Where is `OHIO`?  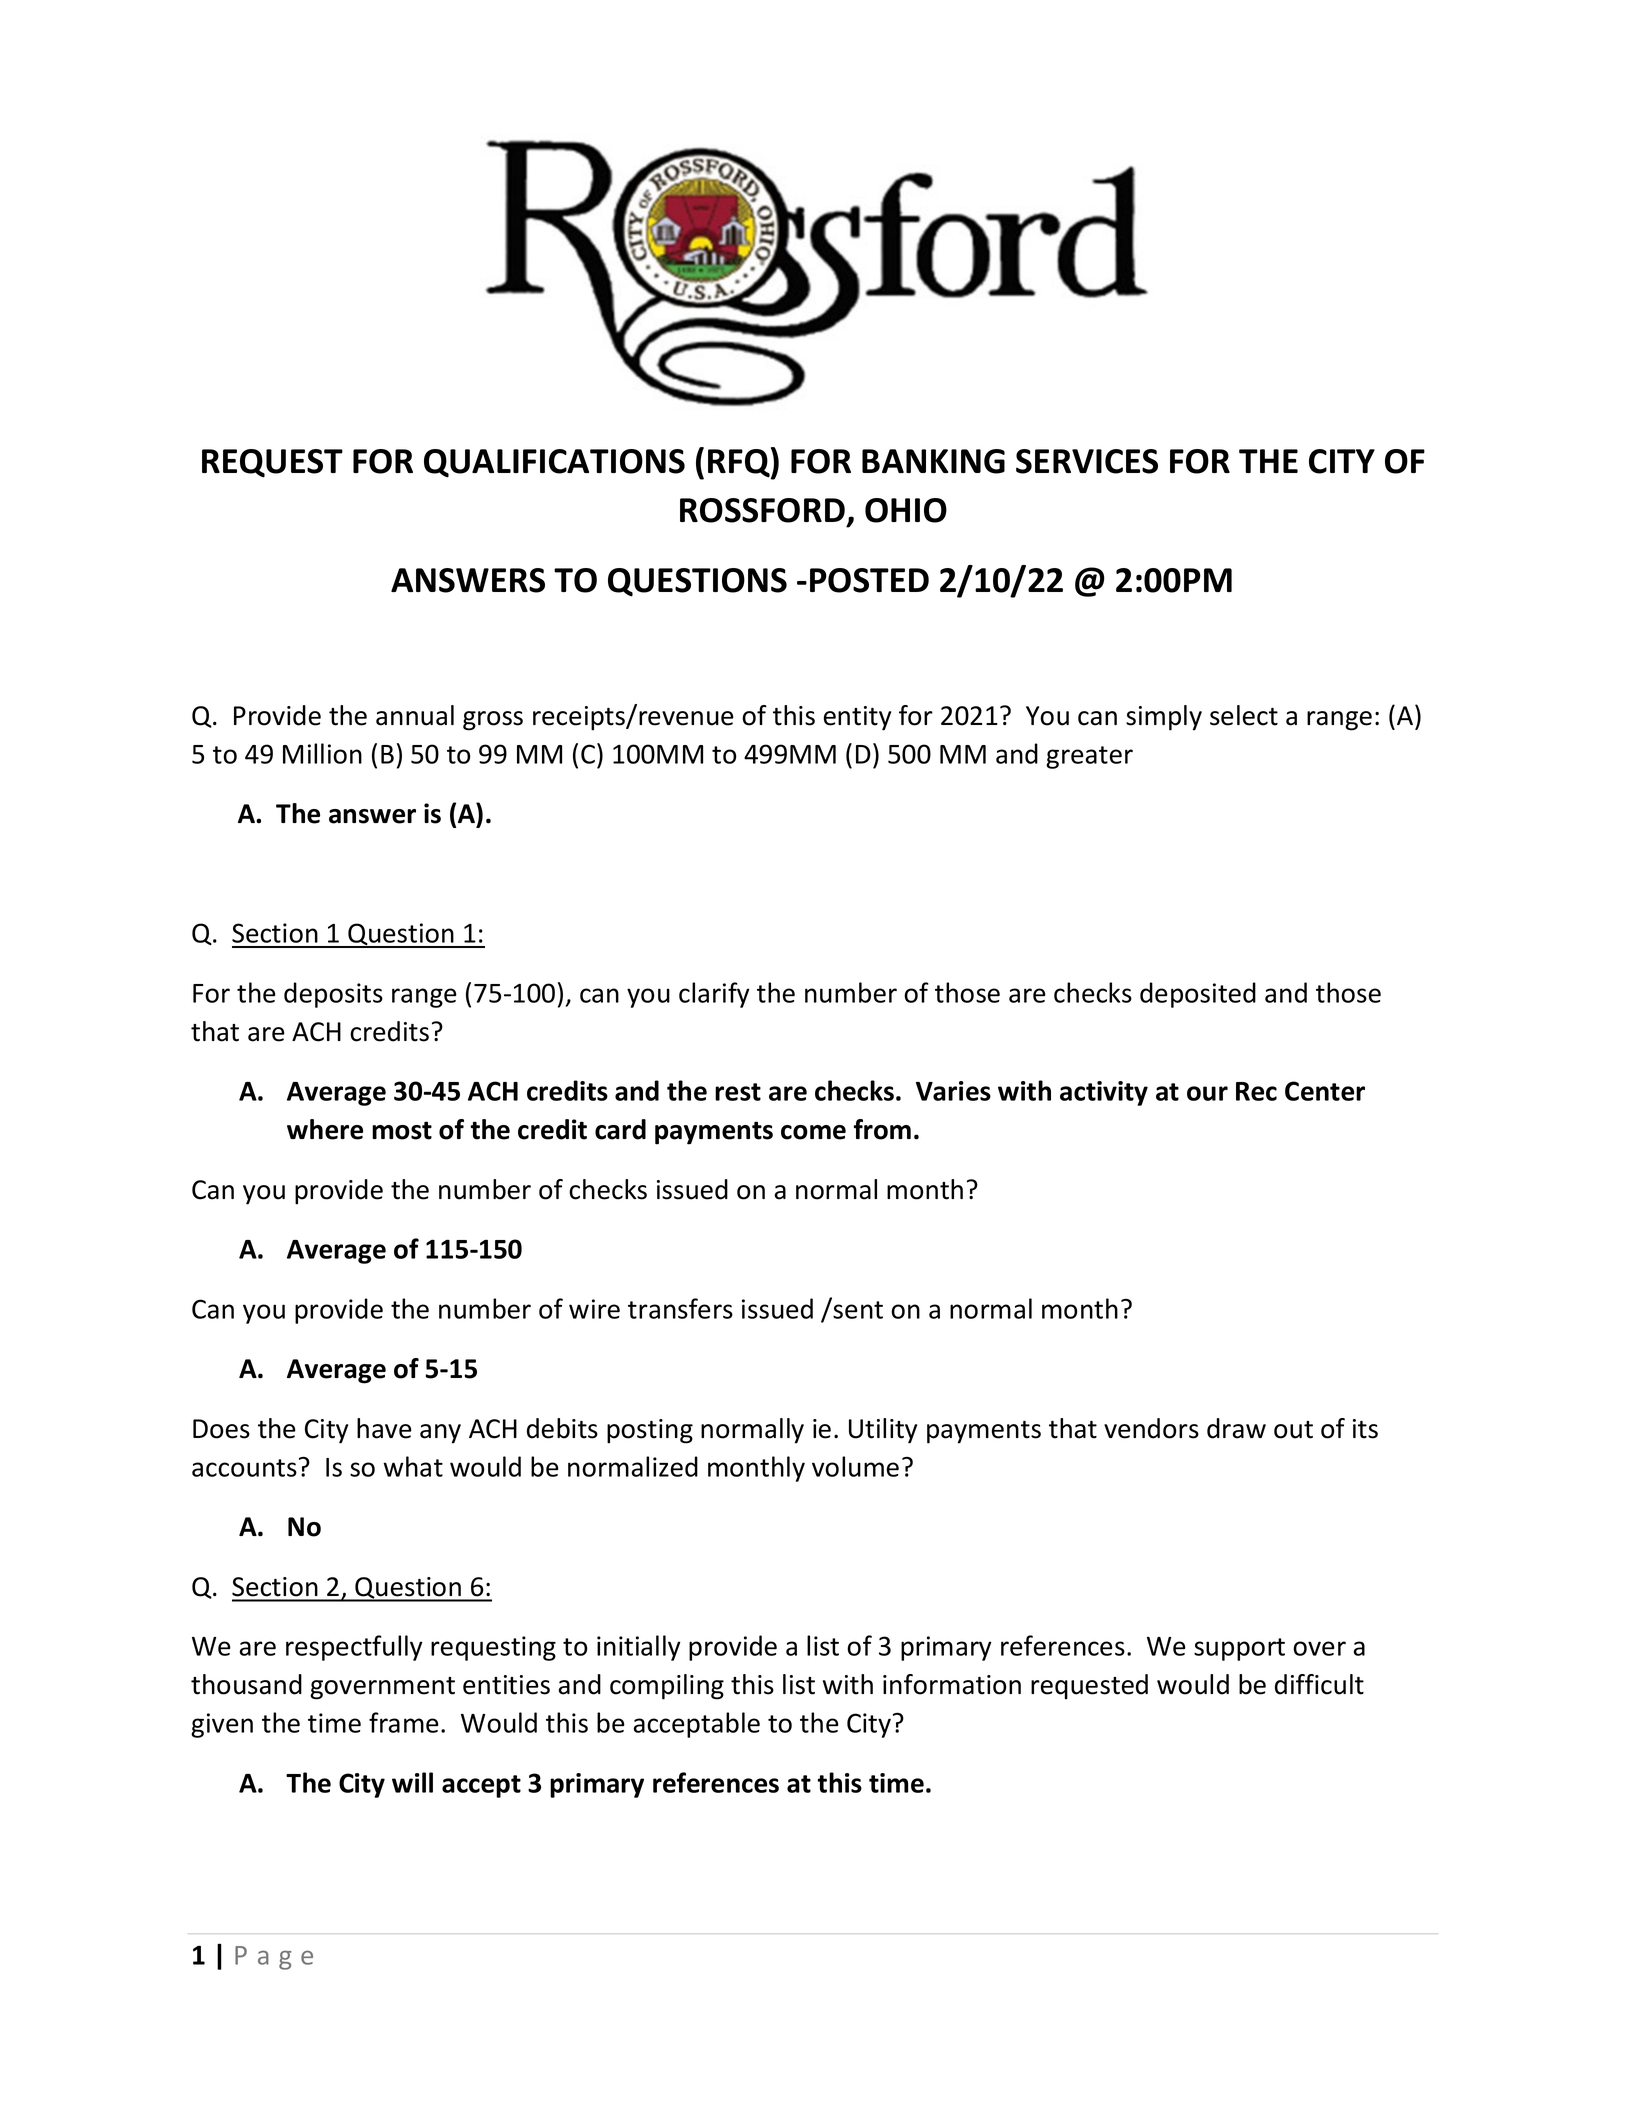 OHIO is located at coordinates (906, 510).
